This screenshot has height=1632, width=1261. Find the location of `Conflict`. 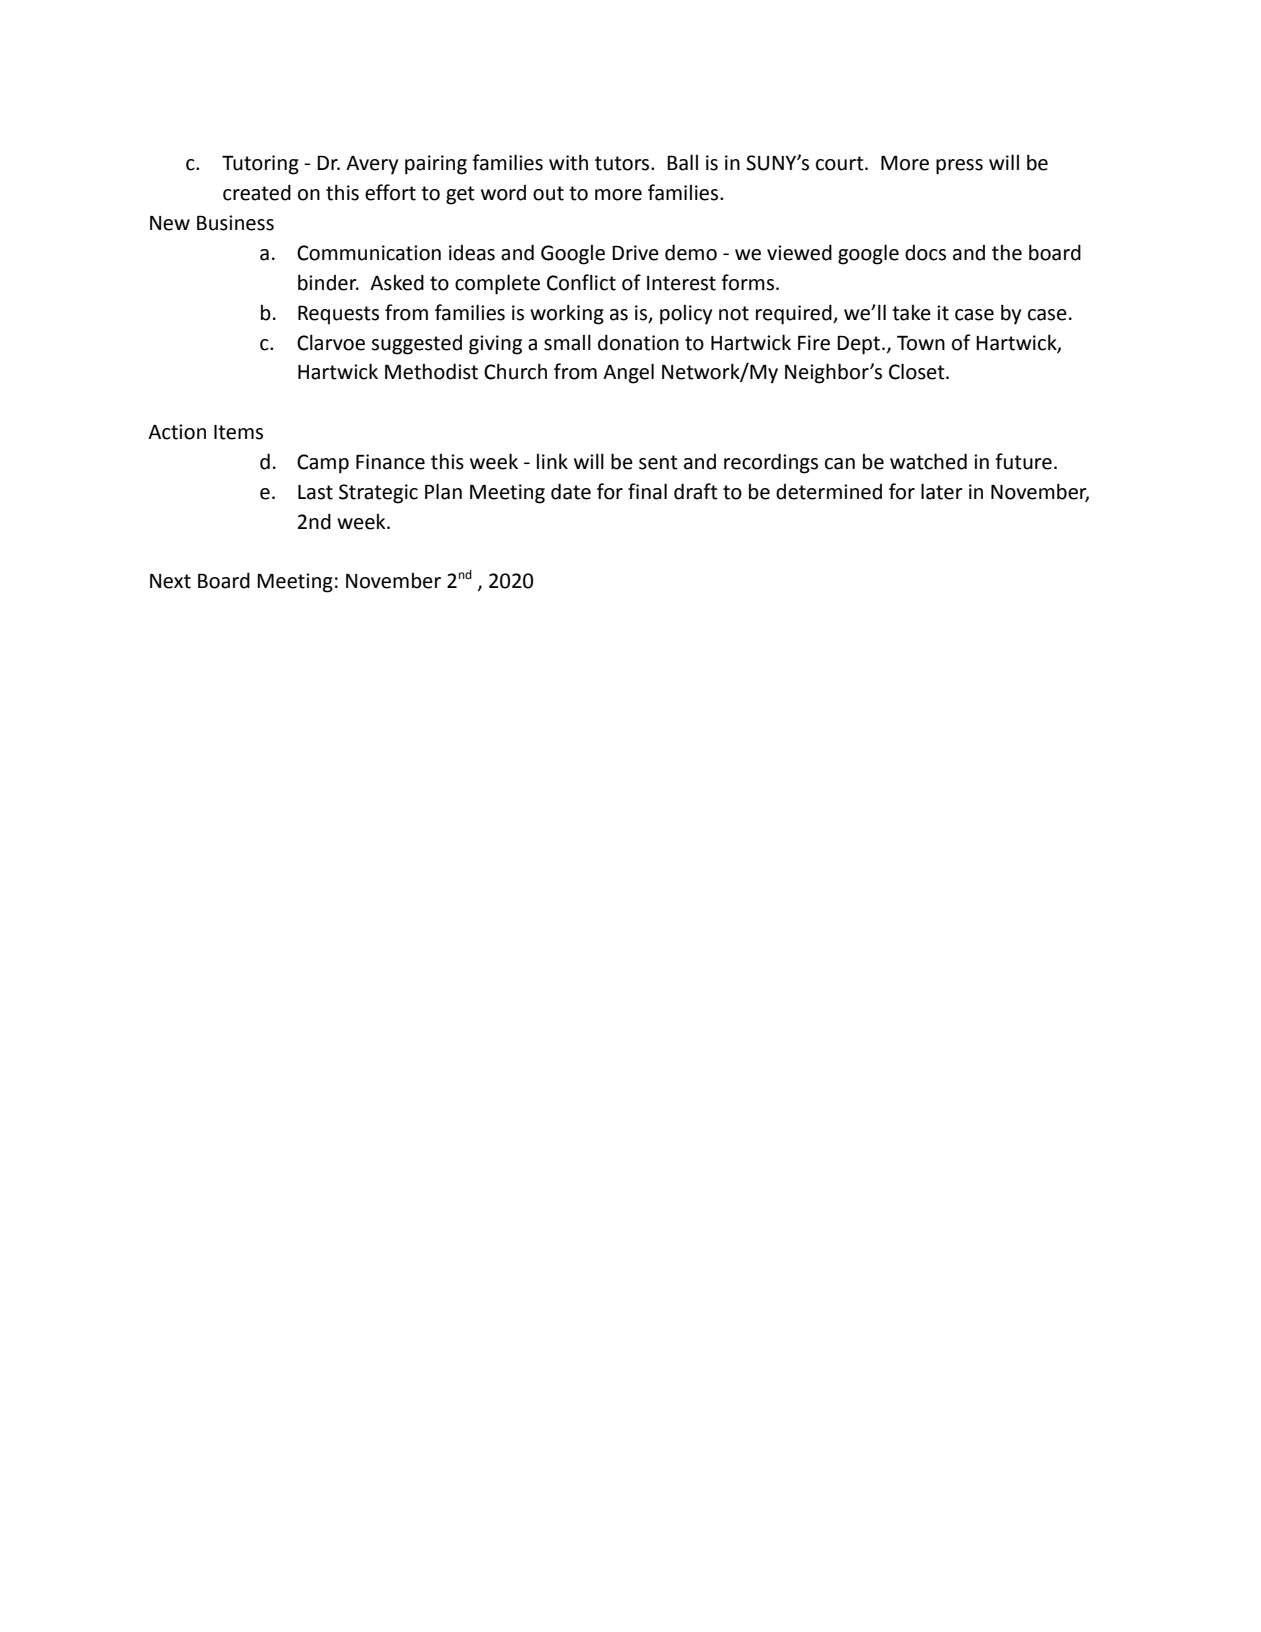

Conflict is located at coordinates (581, 282).
